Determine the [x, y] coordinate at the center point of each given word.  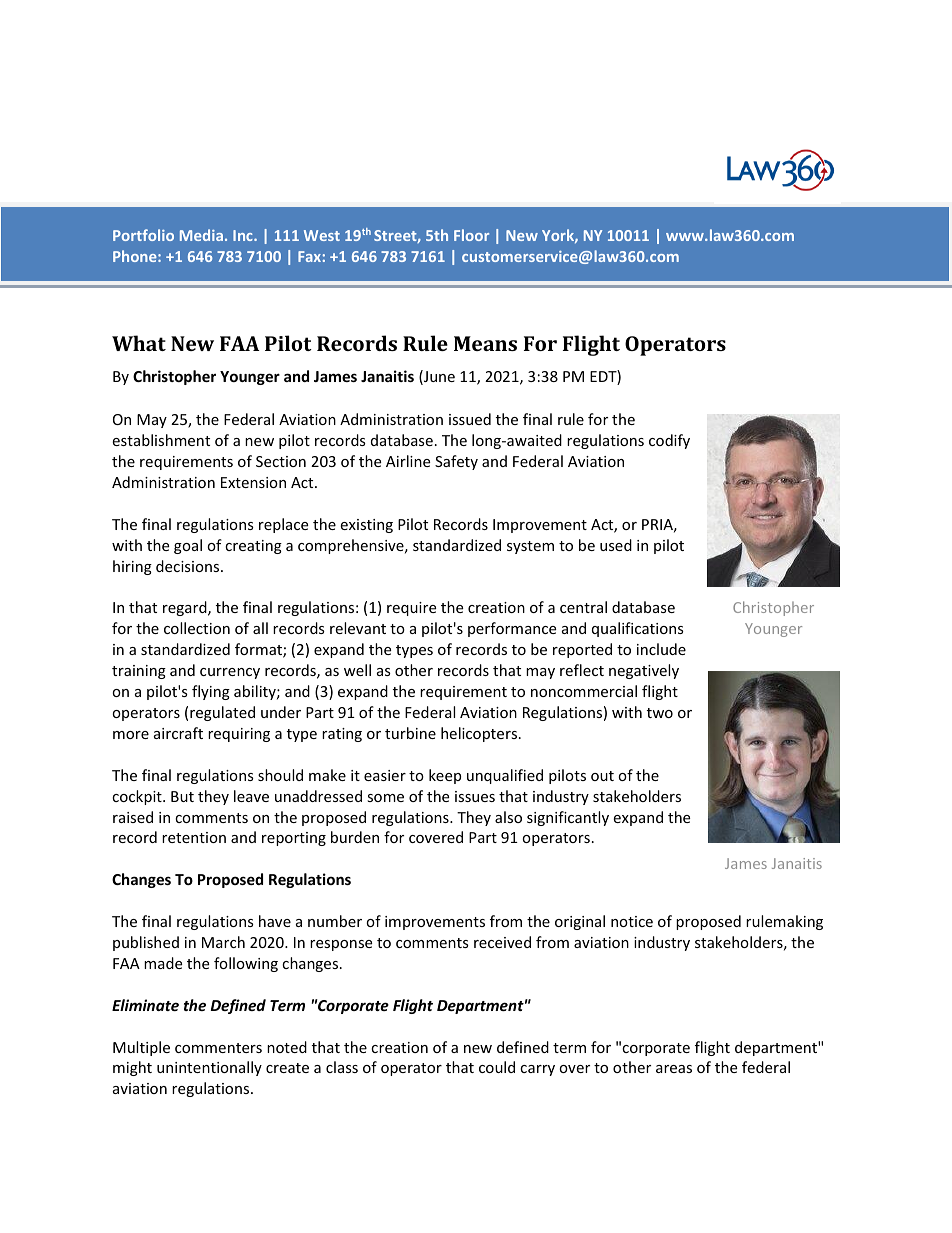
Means [485, 343]
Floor [471, 235]
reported [582, 650]
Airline [408, 461]
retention [194, 837]
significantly [568, 818]
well [357, 670]
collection [197, 628]
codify [669, 441]
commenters [218, 1048]
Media [201, 235]
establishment [161, 440]
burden [355, 837]
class [342, 1067]
